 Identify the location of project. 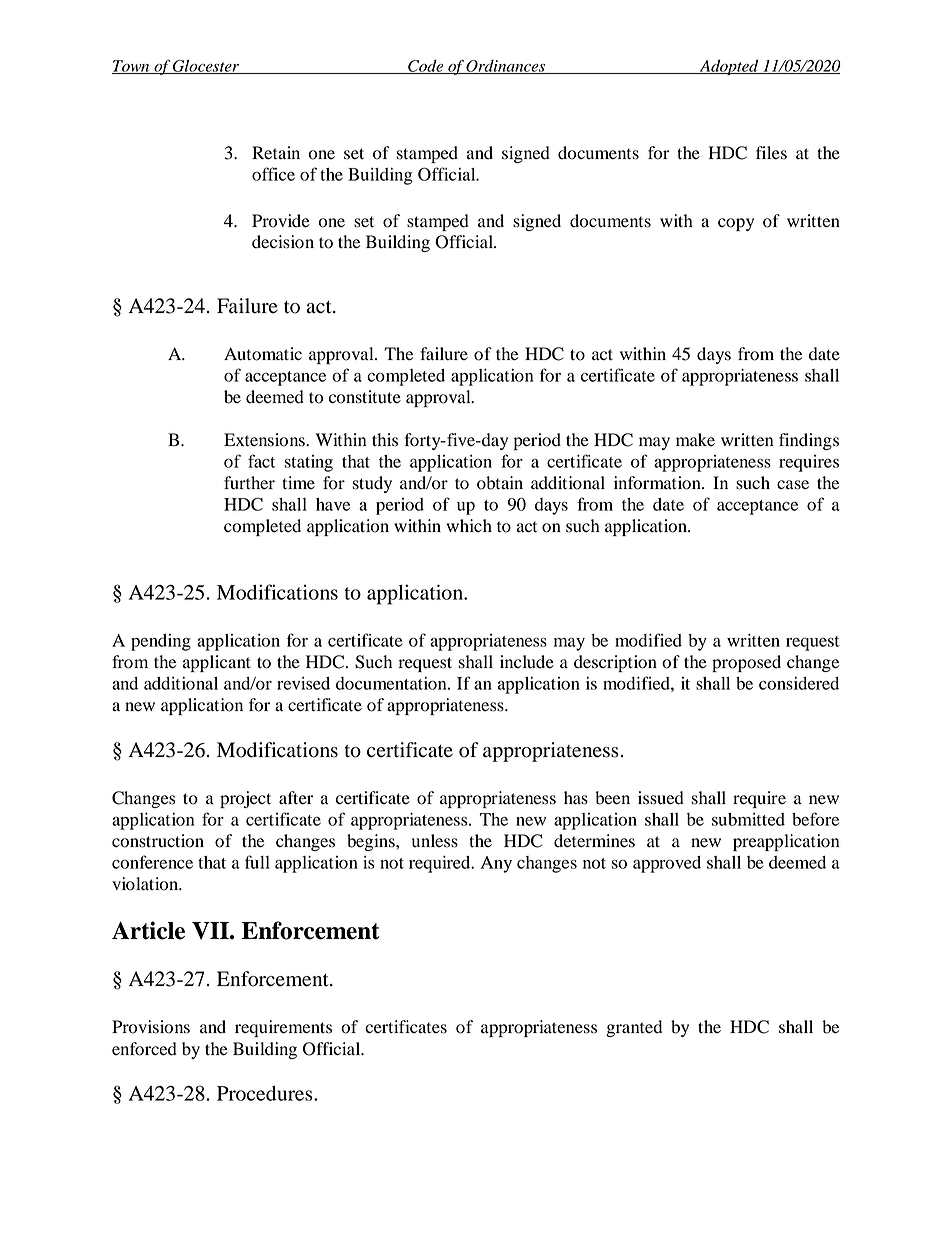
(245, 799).
